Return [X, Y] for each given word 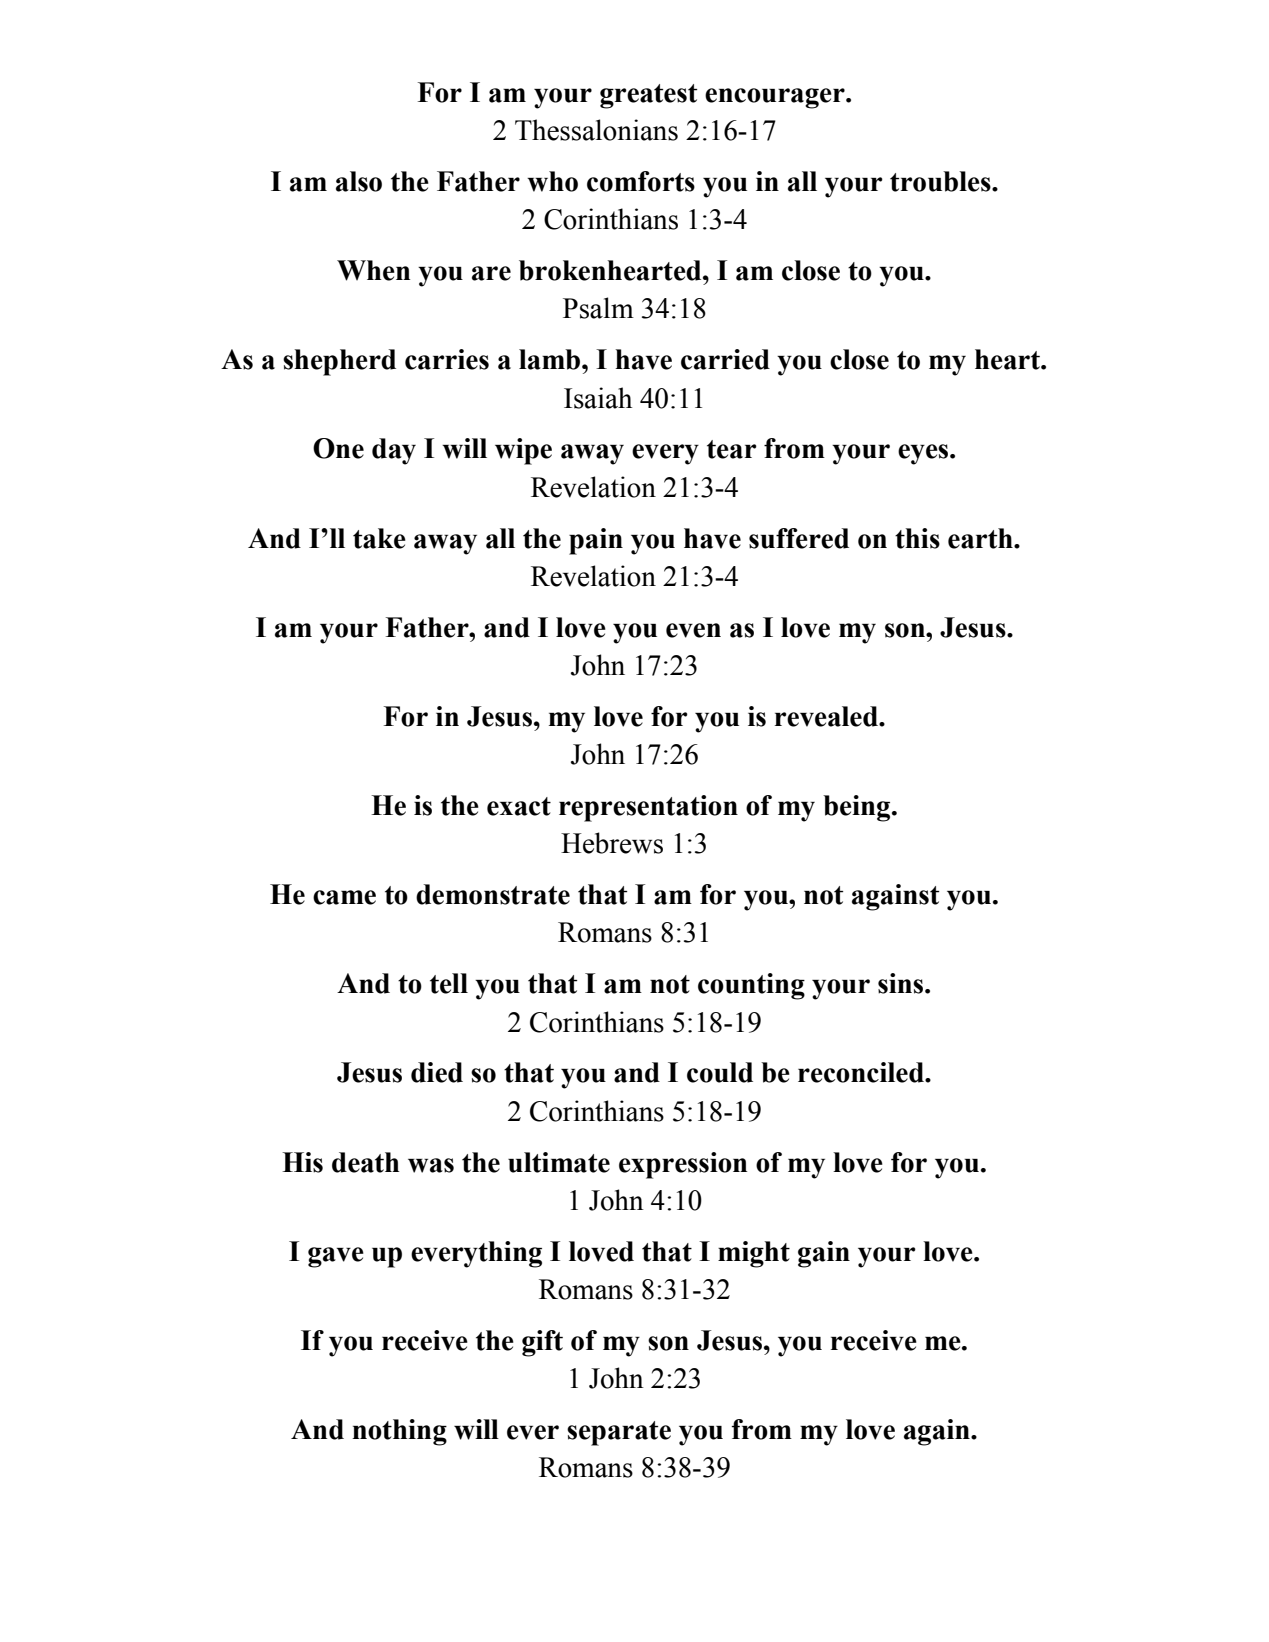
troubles [941, 181]
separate [619, 1433]
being [858, 808]
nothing [399, 1432]
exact [519, 806]
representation [648, 808]
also [359, 181]
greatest [648, 96]
